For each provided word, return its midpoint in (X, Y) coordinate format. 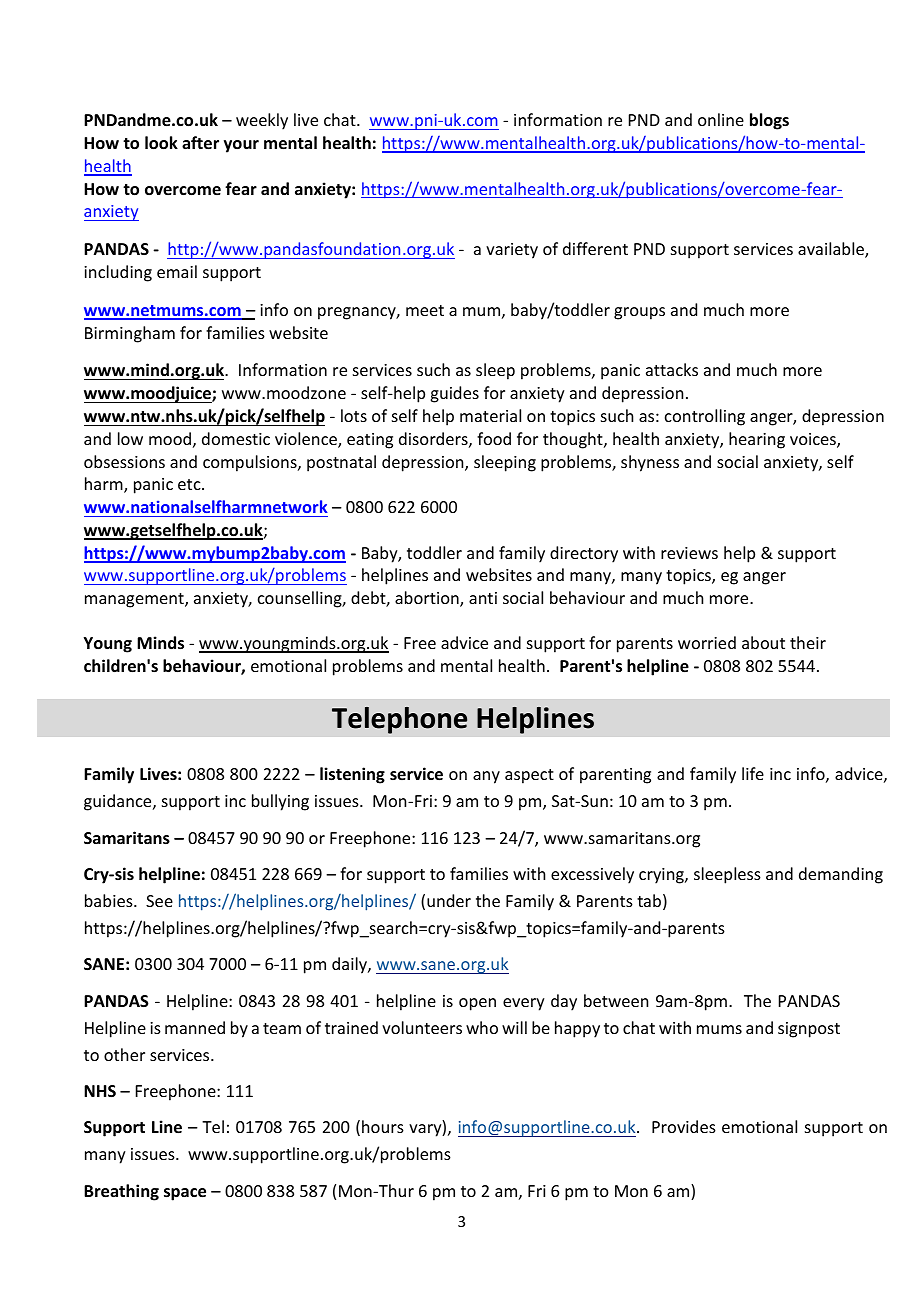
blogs (769, 121)
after (200, 143)
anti (483, 598)
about (763, 642)
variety (512, 251)
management (135, 600)
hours (383, 1126)
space (185, 1194)
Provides (684, 1126)
